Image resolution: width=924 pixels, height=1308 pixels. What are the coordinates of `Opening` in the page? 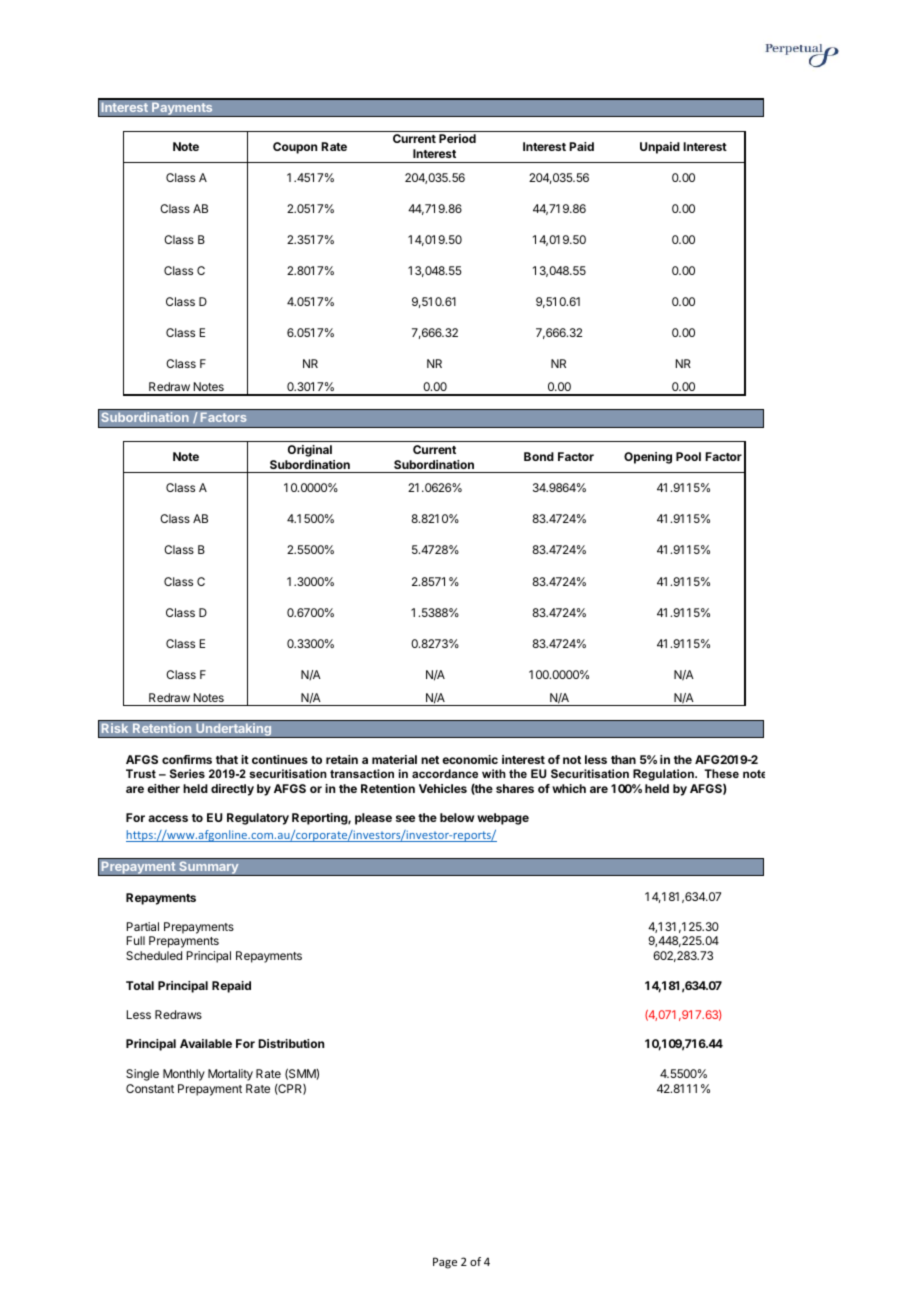 It's located at (648, 458).
